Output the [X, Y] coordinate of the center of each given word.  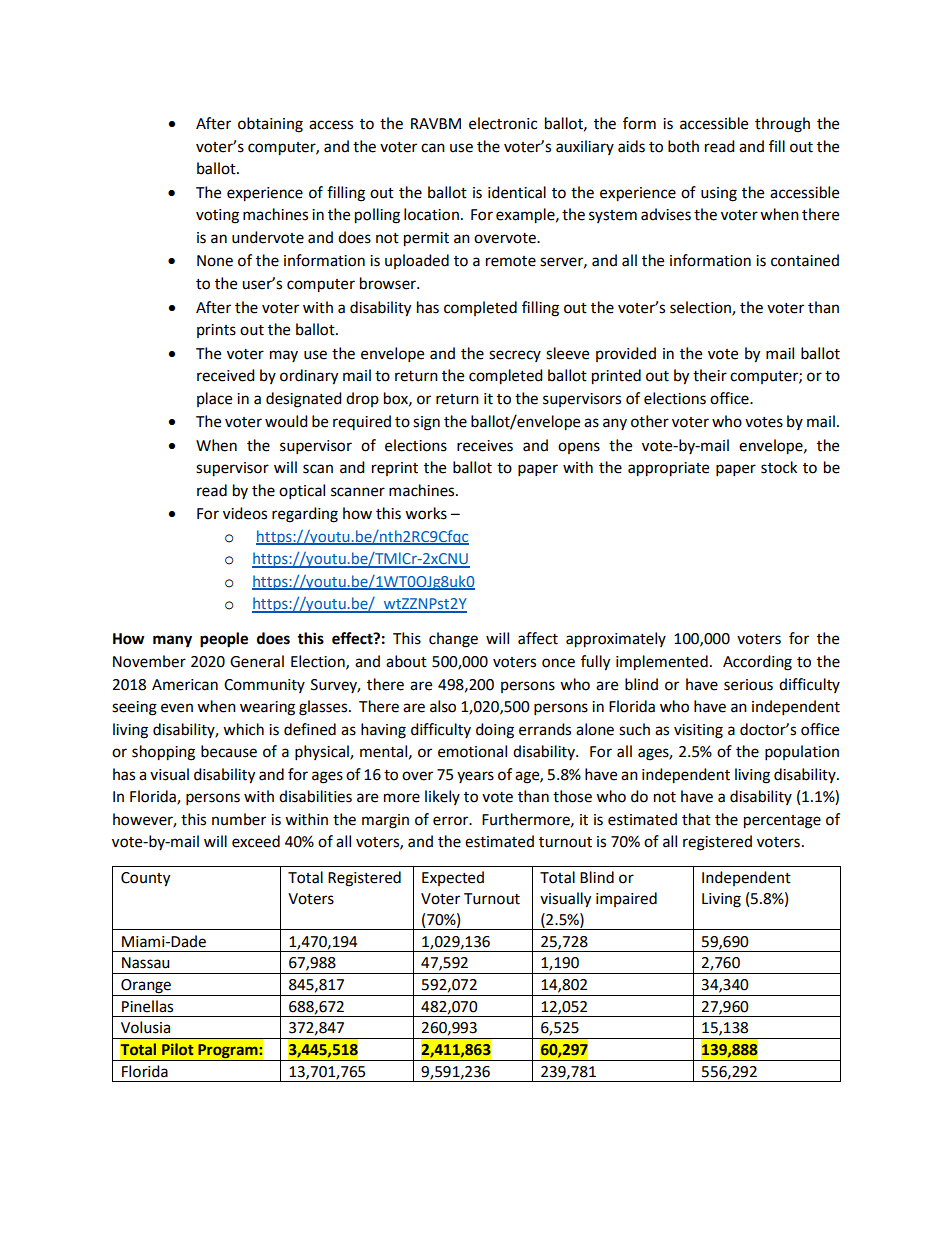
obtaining [270, 125]
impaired [626, 899]
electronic [503, 123]
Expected [453, 878]
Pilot [178, 1049]
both [683, 146]
